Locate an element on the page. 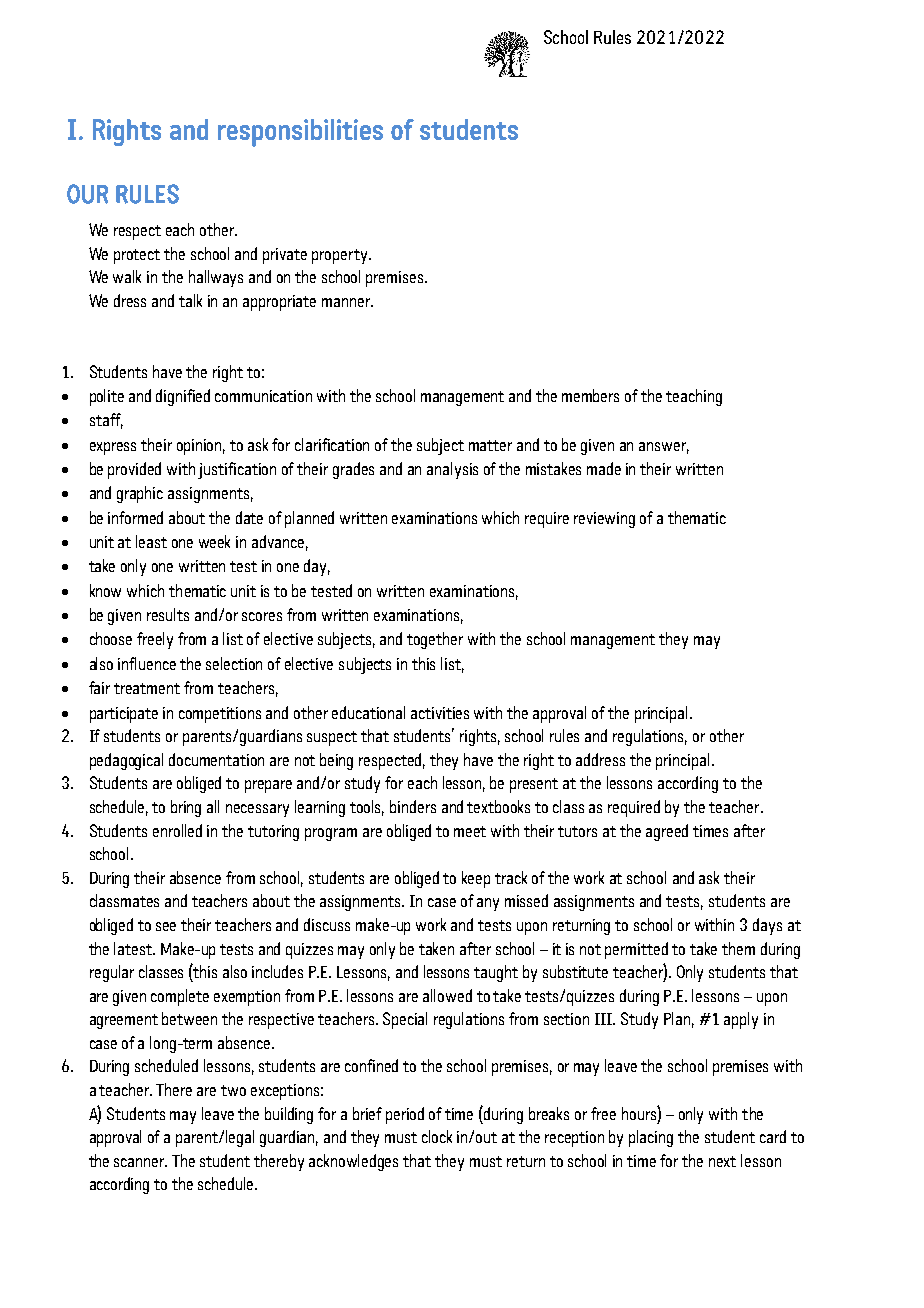 The image size is (924, 1308). graphic is located at coordinates (140, 494).
